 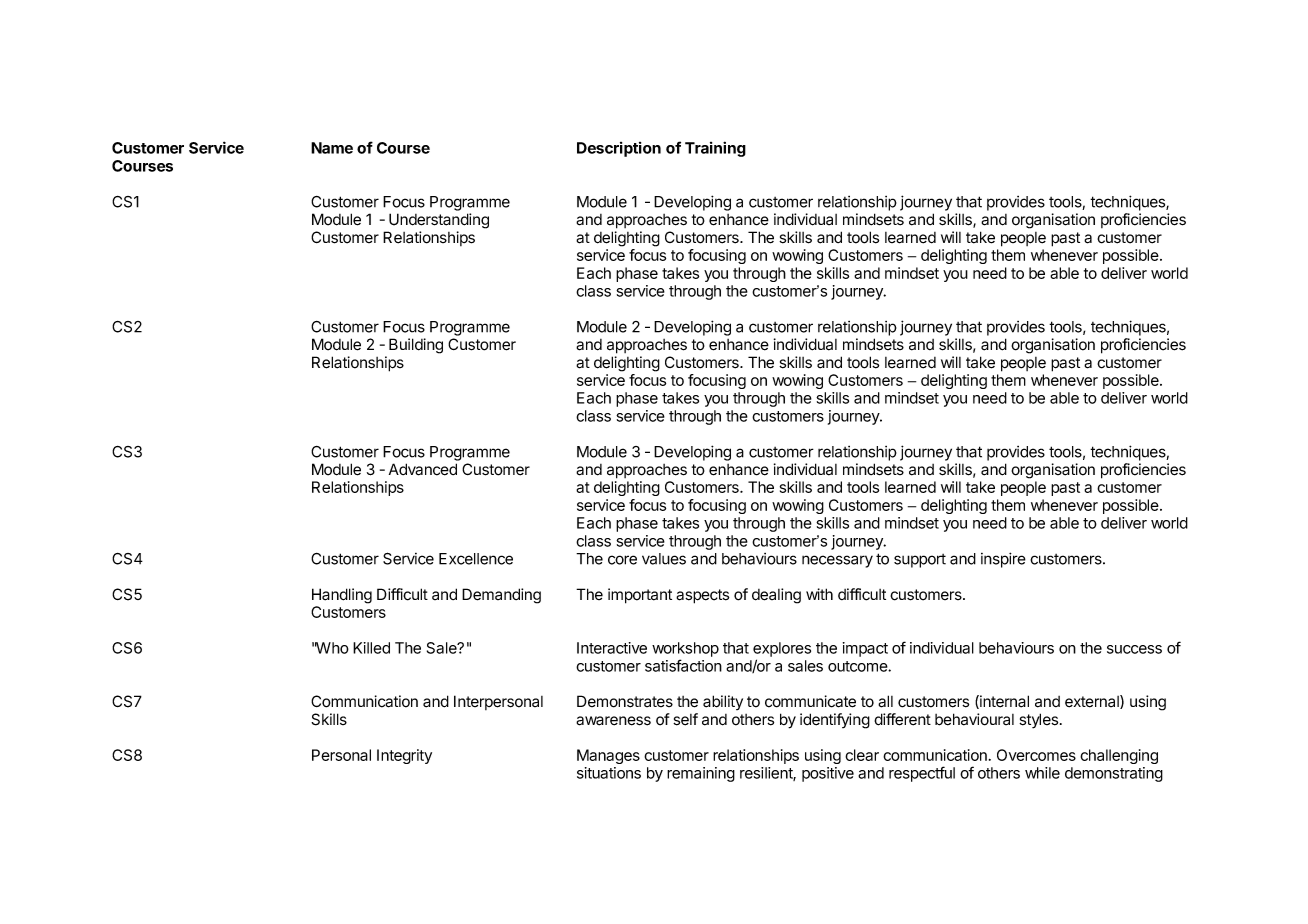 What do you see at coordinates (837, 561) in the image?
I see `necessary` at bounding box center [837, 561].
